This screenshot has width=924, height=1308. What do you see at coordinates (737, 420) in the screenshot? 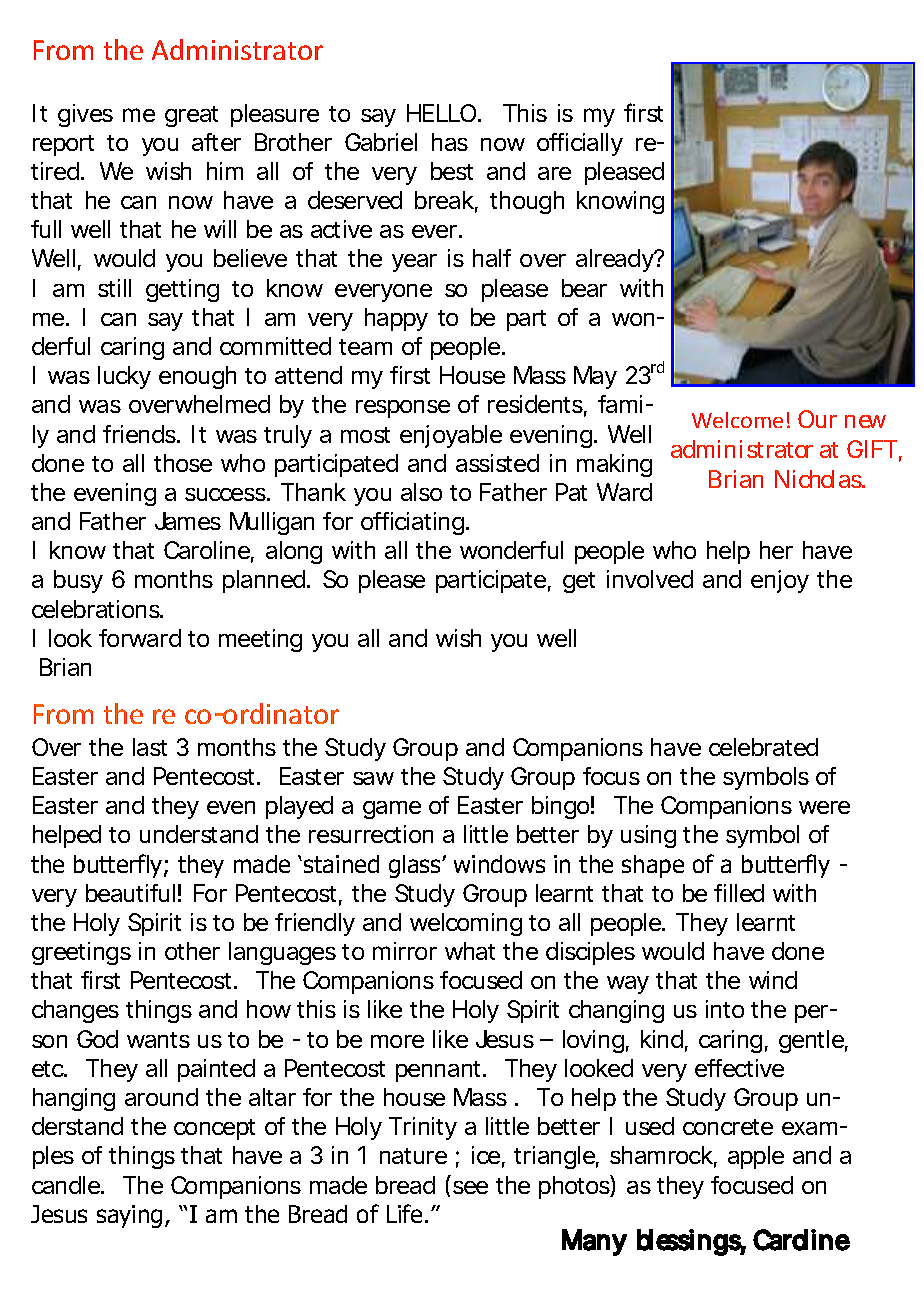
I see `Welcome` at bounding box center [737, 420].
